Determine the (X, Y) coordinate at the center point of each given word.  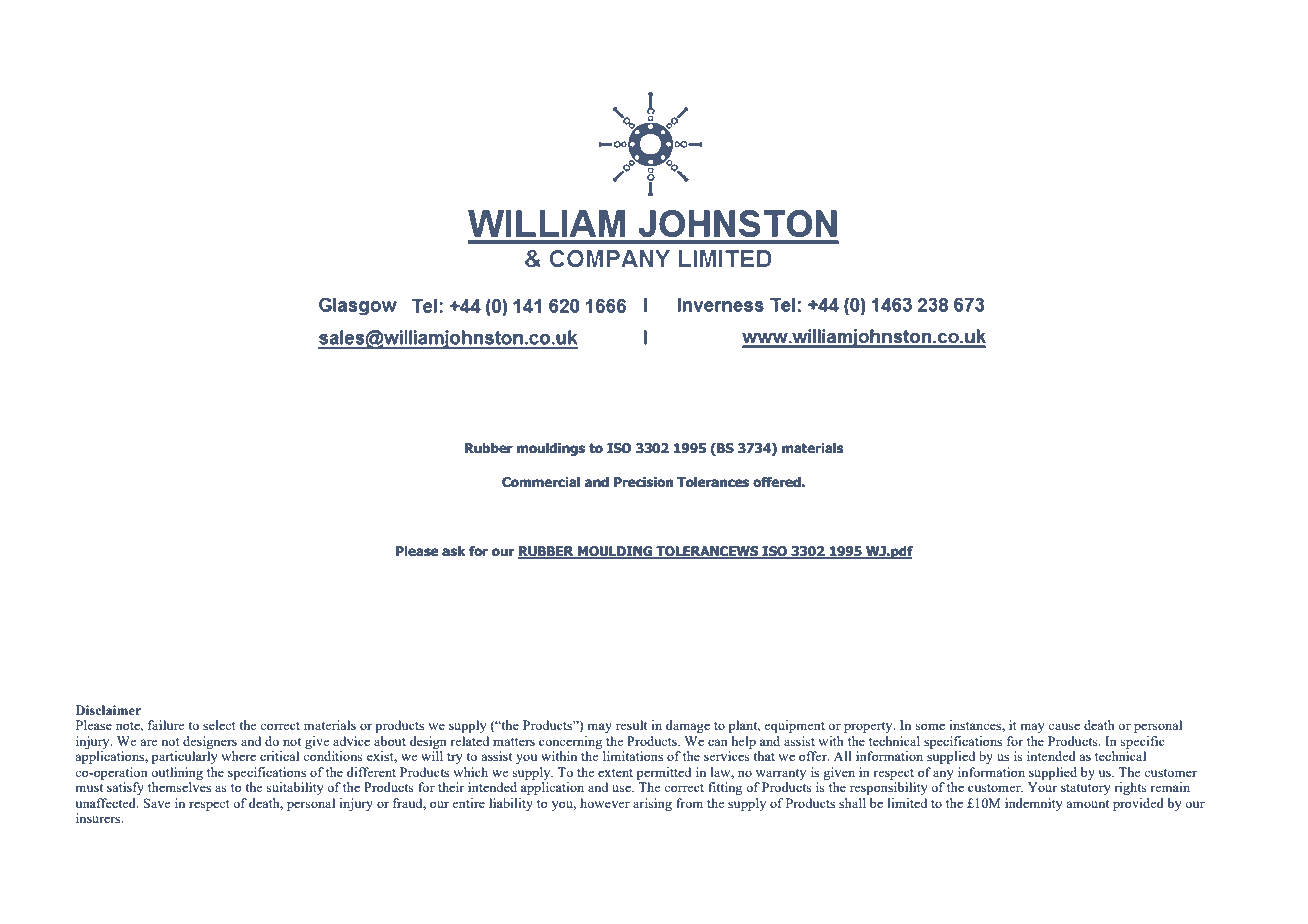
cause (1064, 726)
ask (454, 551)
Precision (643, 482)
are (149, 742)
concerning (570, 742)
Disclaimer (108, 710)
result (631, 725)
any (943, 775)
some (930, 726)
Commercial (541, 482)
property (869, 727)
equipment (794, 726)
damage (688, 726)
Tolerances (713, 482)
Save (157, 803)
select (219, 725)
